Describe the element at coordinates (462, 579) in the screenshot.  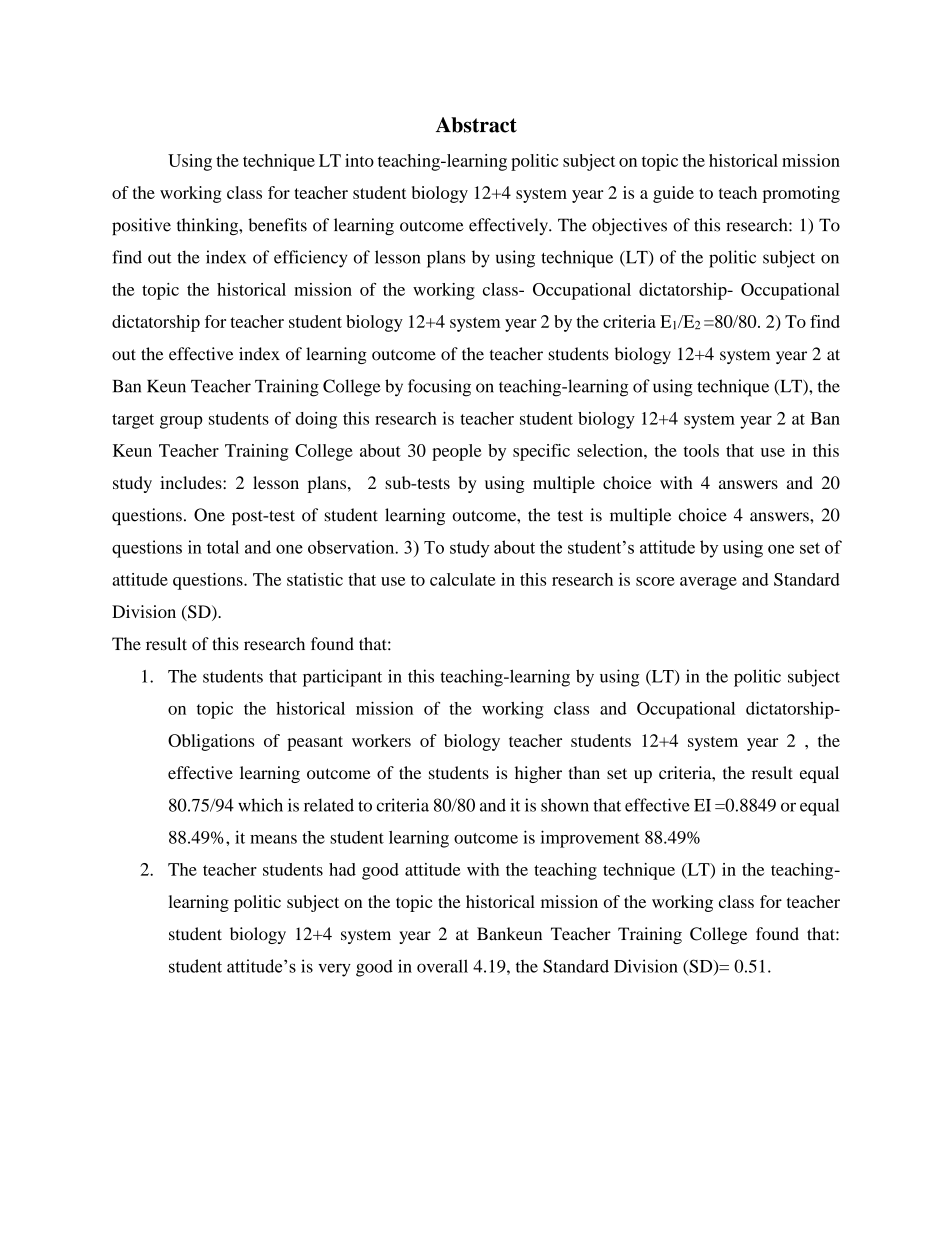
I see `calculate` at that location.
